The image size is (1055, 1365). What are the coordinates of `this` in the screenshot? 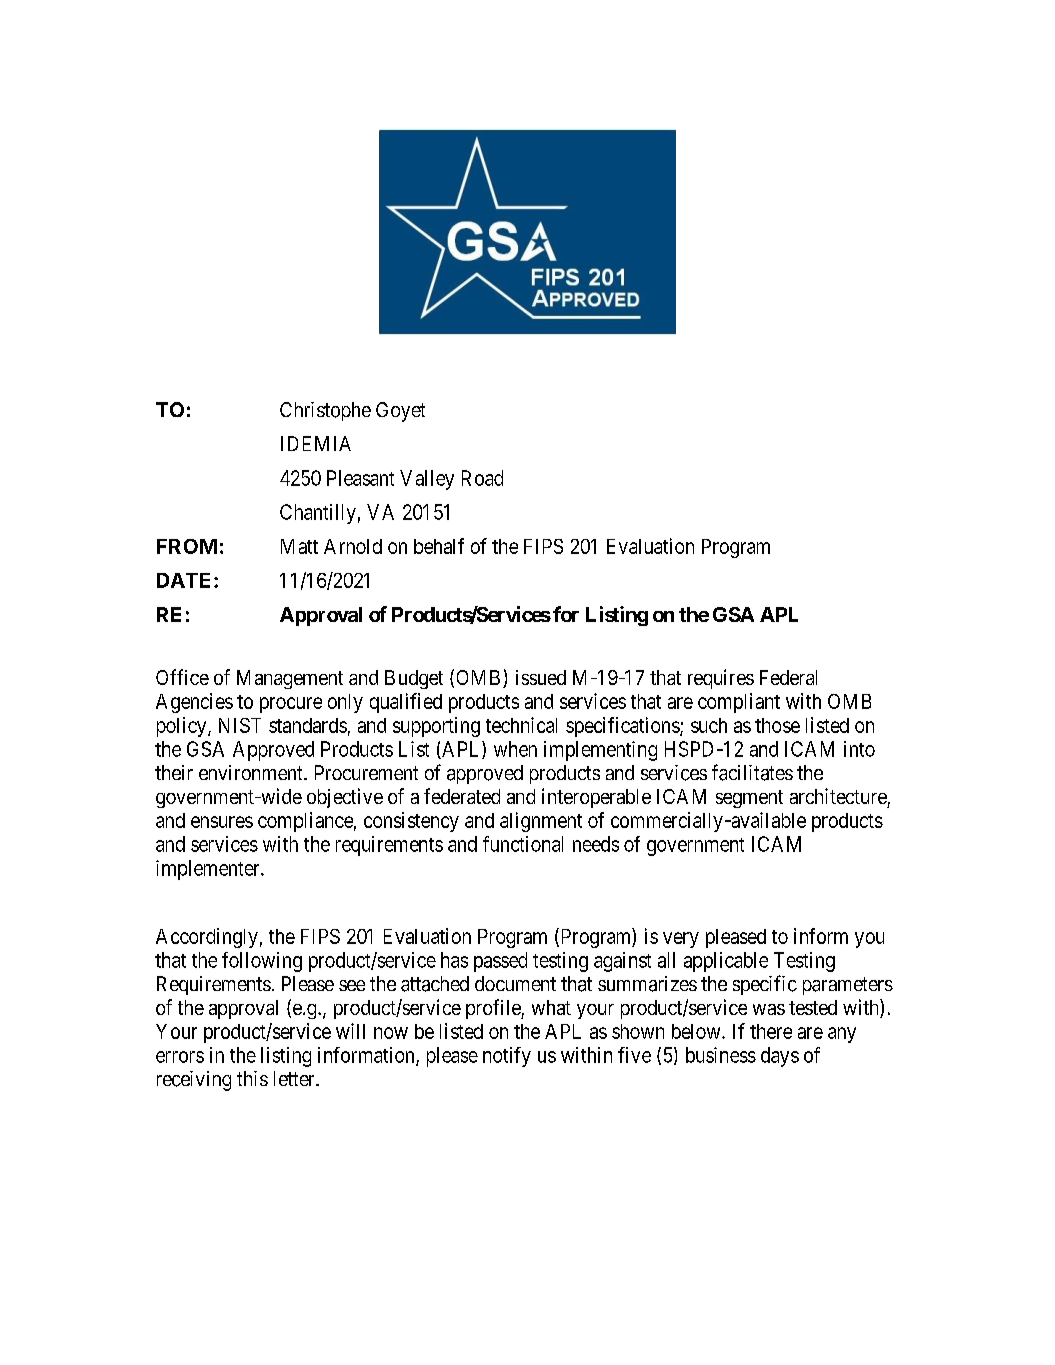 It's located at (252, 1078).
